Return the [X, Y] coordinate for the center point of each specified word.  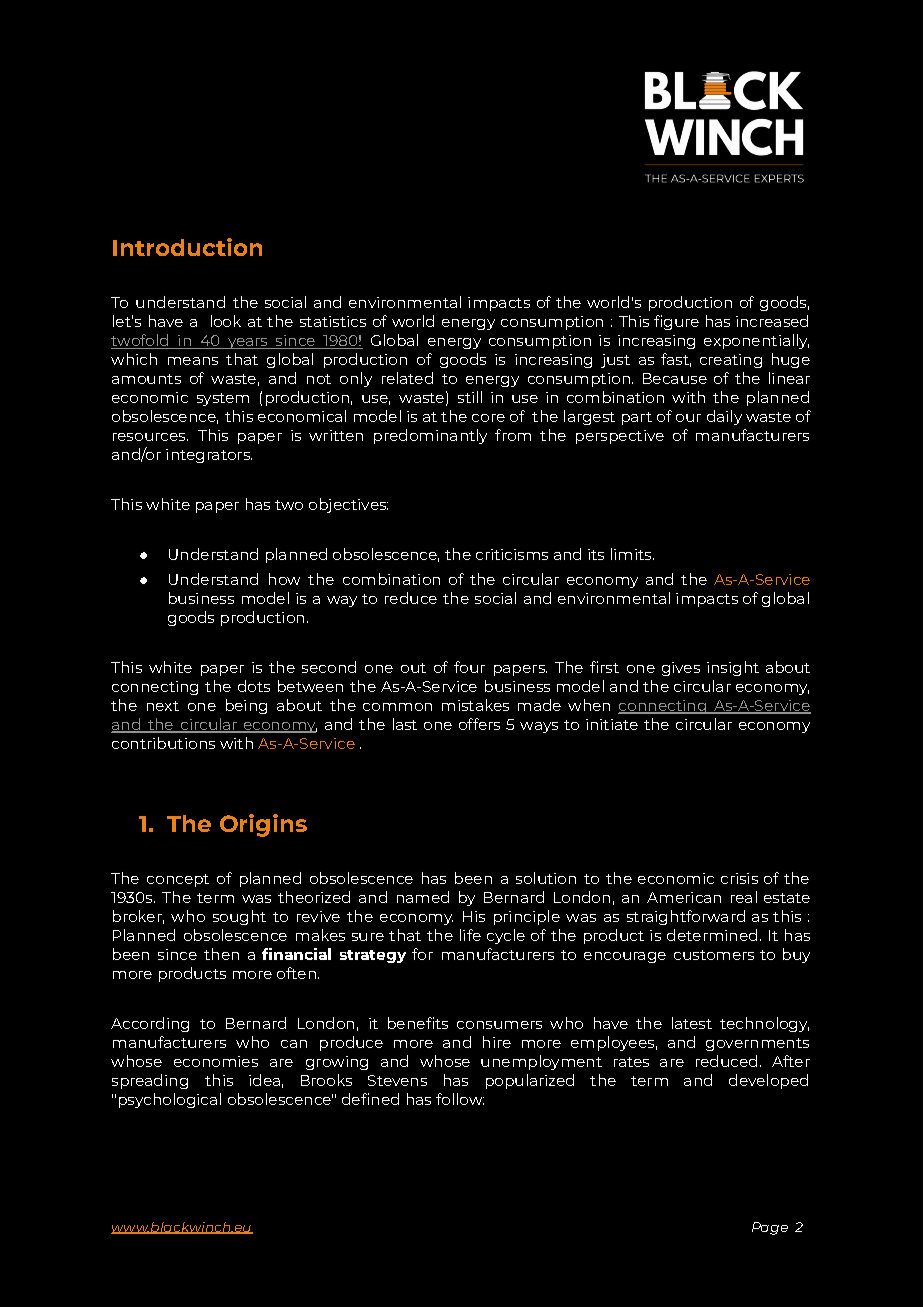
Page [770, 1228]
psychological [170, 1100]
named [423, 897]
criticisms [512, 554]
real [744, 897]
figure [676, 322]
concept [178, 880]
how [284, 579]
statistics [333, 321]
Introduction [187, 247]
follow [460, 1099]
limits [632, 554]
